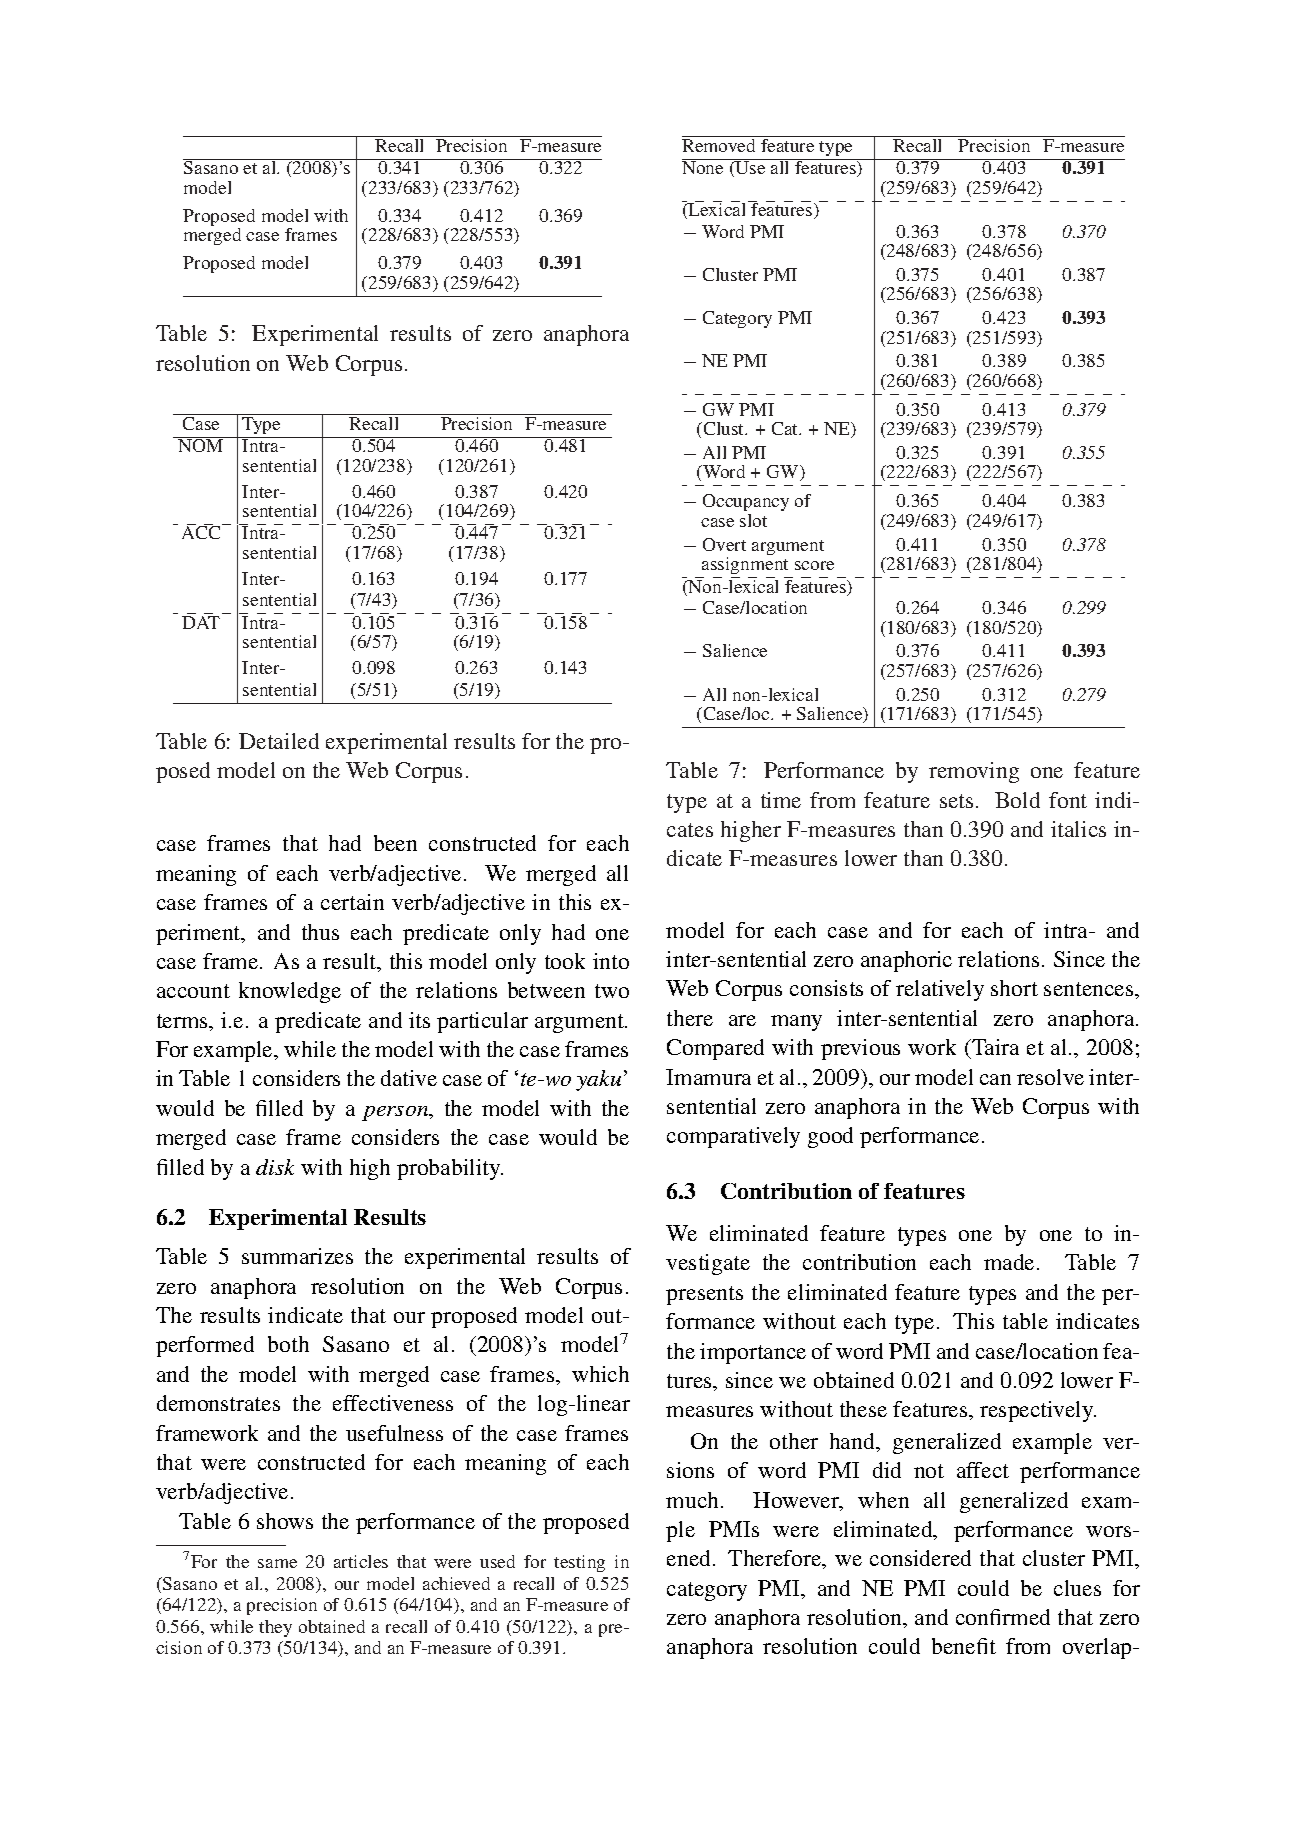 This screenshot has width=1292, height=1826. I want to click on can, so click(995, 1079).
